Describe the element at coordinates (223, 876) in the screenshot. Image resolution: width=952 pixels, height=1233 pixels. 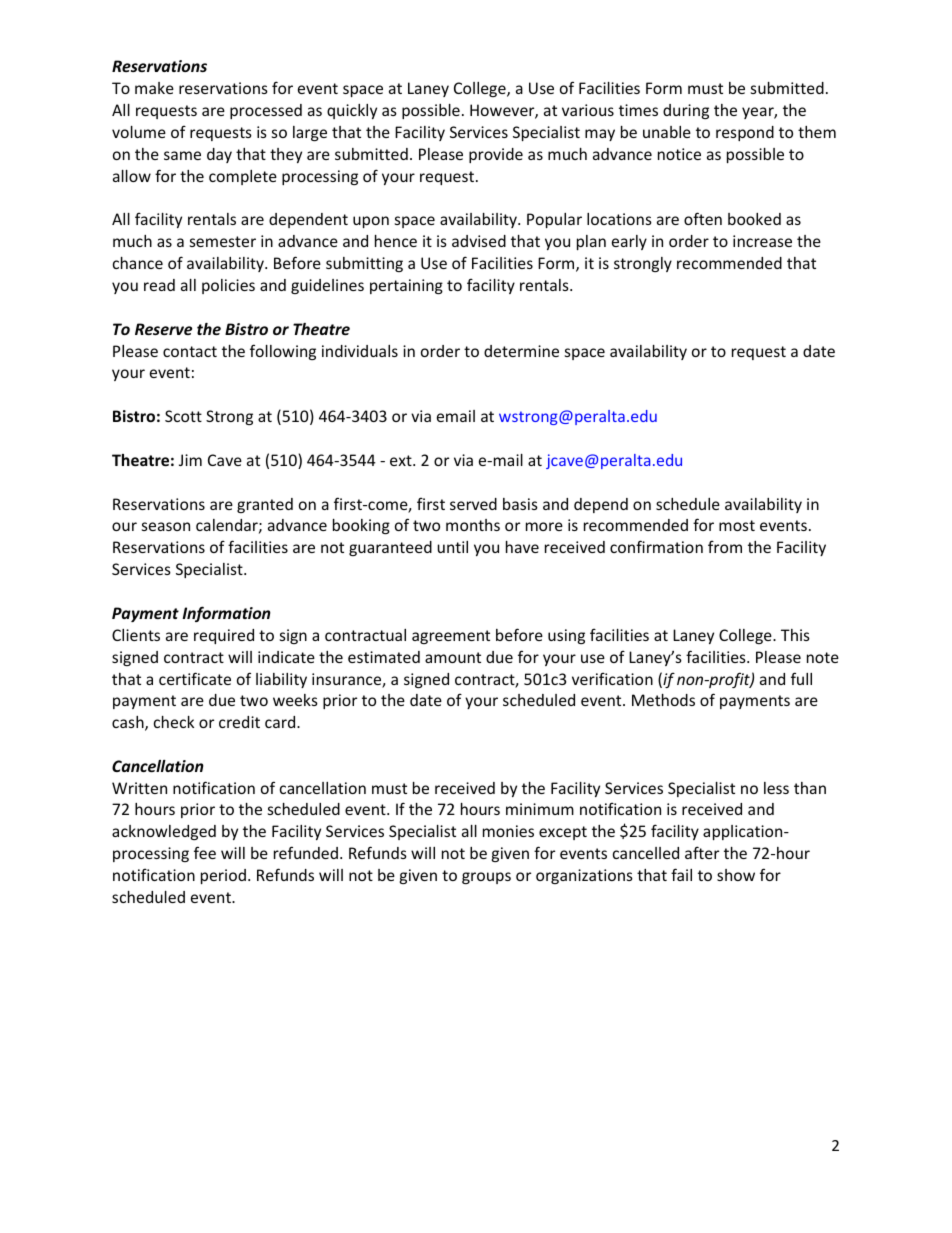
I see `period` at that location.
